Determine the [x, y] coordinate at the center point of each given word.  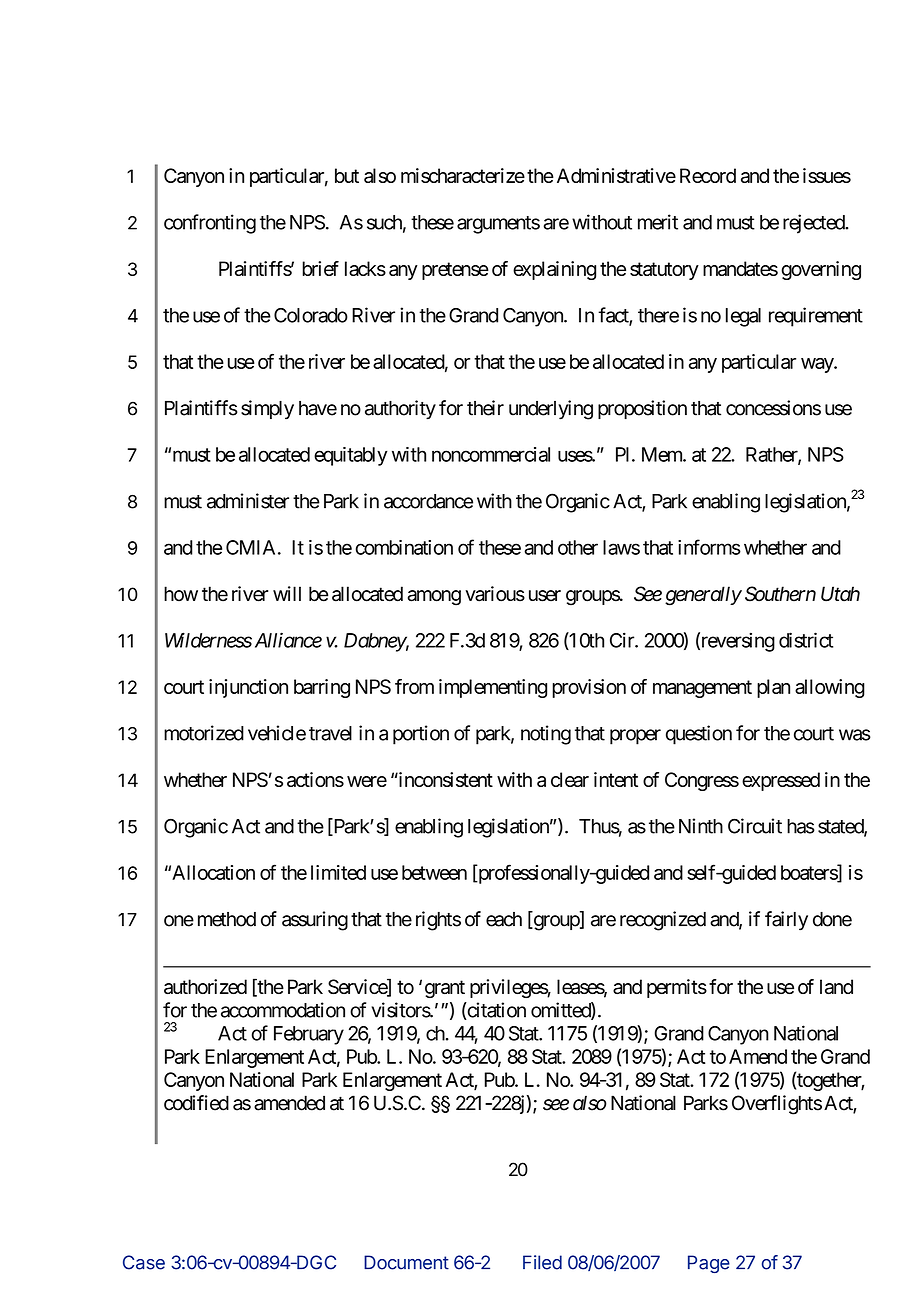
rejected [814, 224]
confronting [210, 224]
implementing [493, 688]
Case [144, 1262]
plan [773, 688]
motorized [204, 733]
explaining [554, 270]
